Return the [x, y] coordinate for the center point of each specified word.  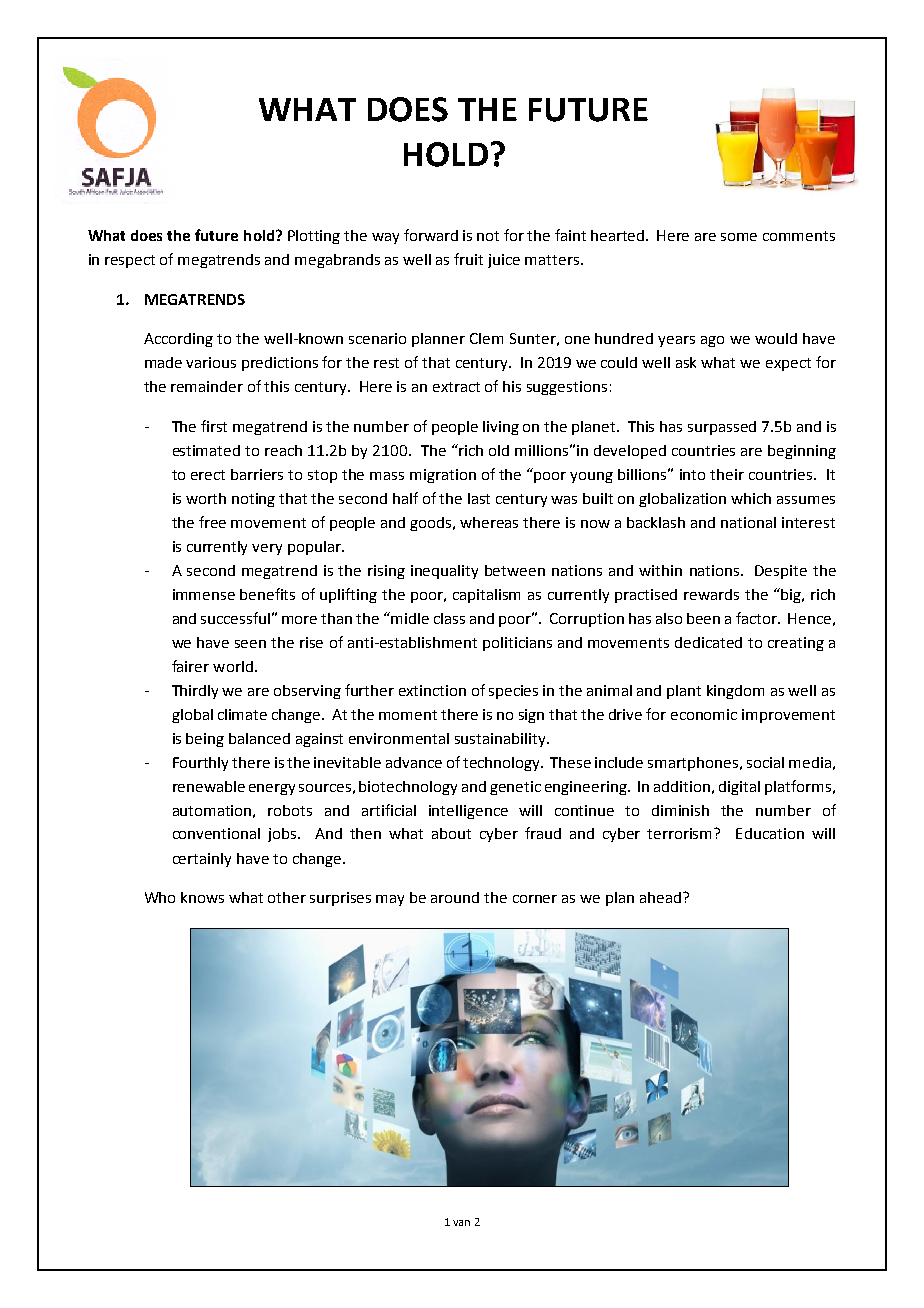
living [501, 428]
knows [202, 897]
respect [130, 261]
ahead [660, 897]
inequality [444, 572]
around [455, 897]
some [739, 237]
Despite [781, 572]
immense [204, 594]
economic [704, 714]
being [205, 740]
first [214, 426]
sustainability [501, 740]
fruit [468, 259]
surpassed [722, 428]
